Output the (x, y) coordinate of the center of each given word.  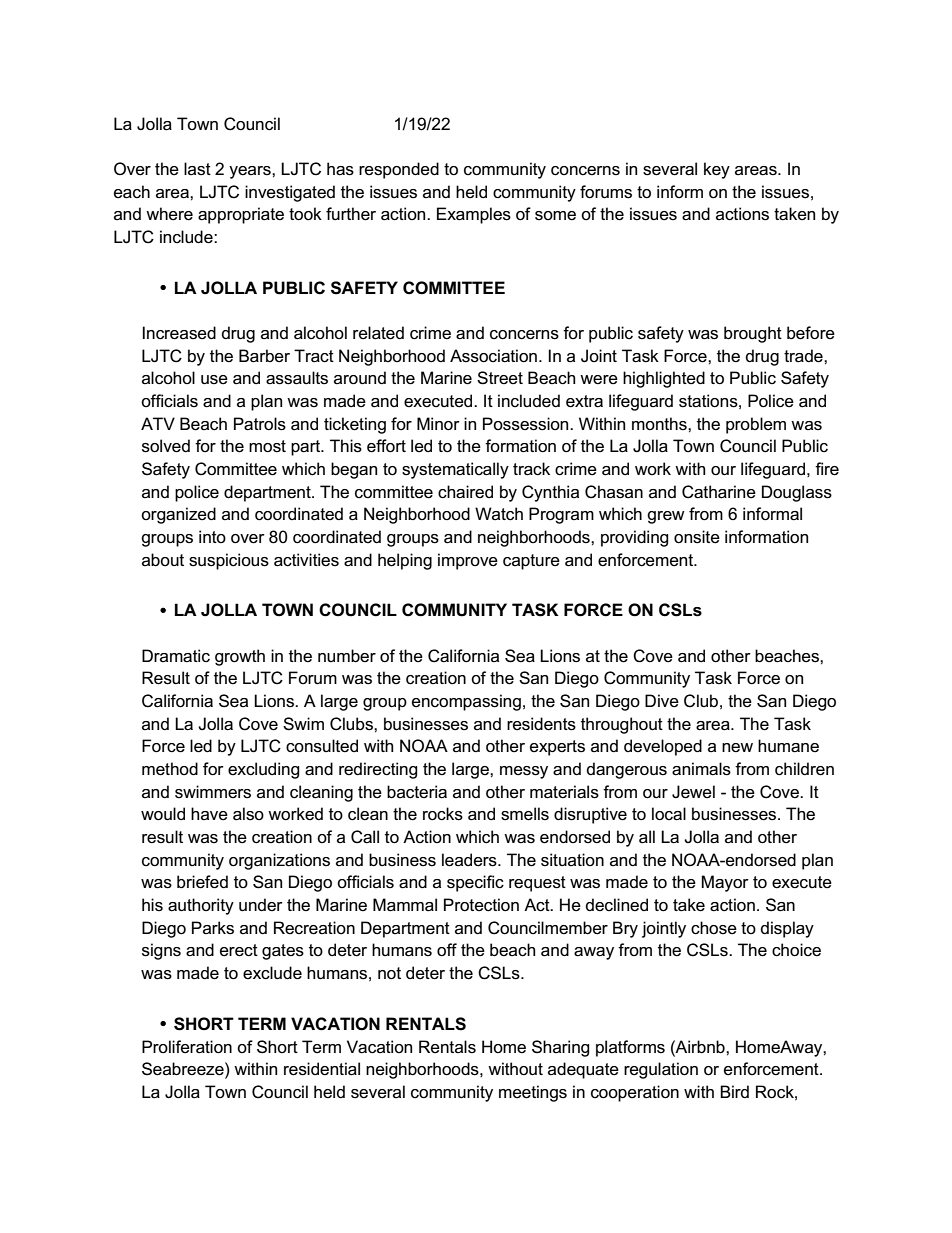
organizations (279, 861)
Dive (662, 701)
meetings (533, 1093)
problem (756, 425)
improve (468, 561)
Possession (527, 424)
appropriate (241, 215)
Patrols (260, 424)
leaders (470, 860)
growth (240, 657)
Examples (474, 215)
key (717, 170)
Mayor (725, 883)
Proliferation (187, 1047)
